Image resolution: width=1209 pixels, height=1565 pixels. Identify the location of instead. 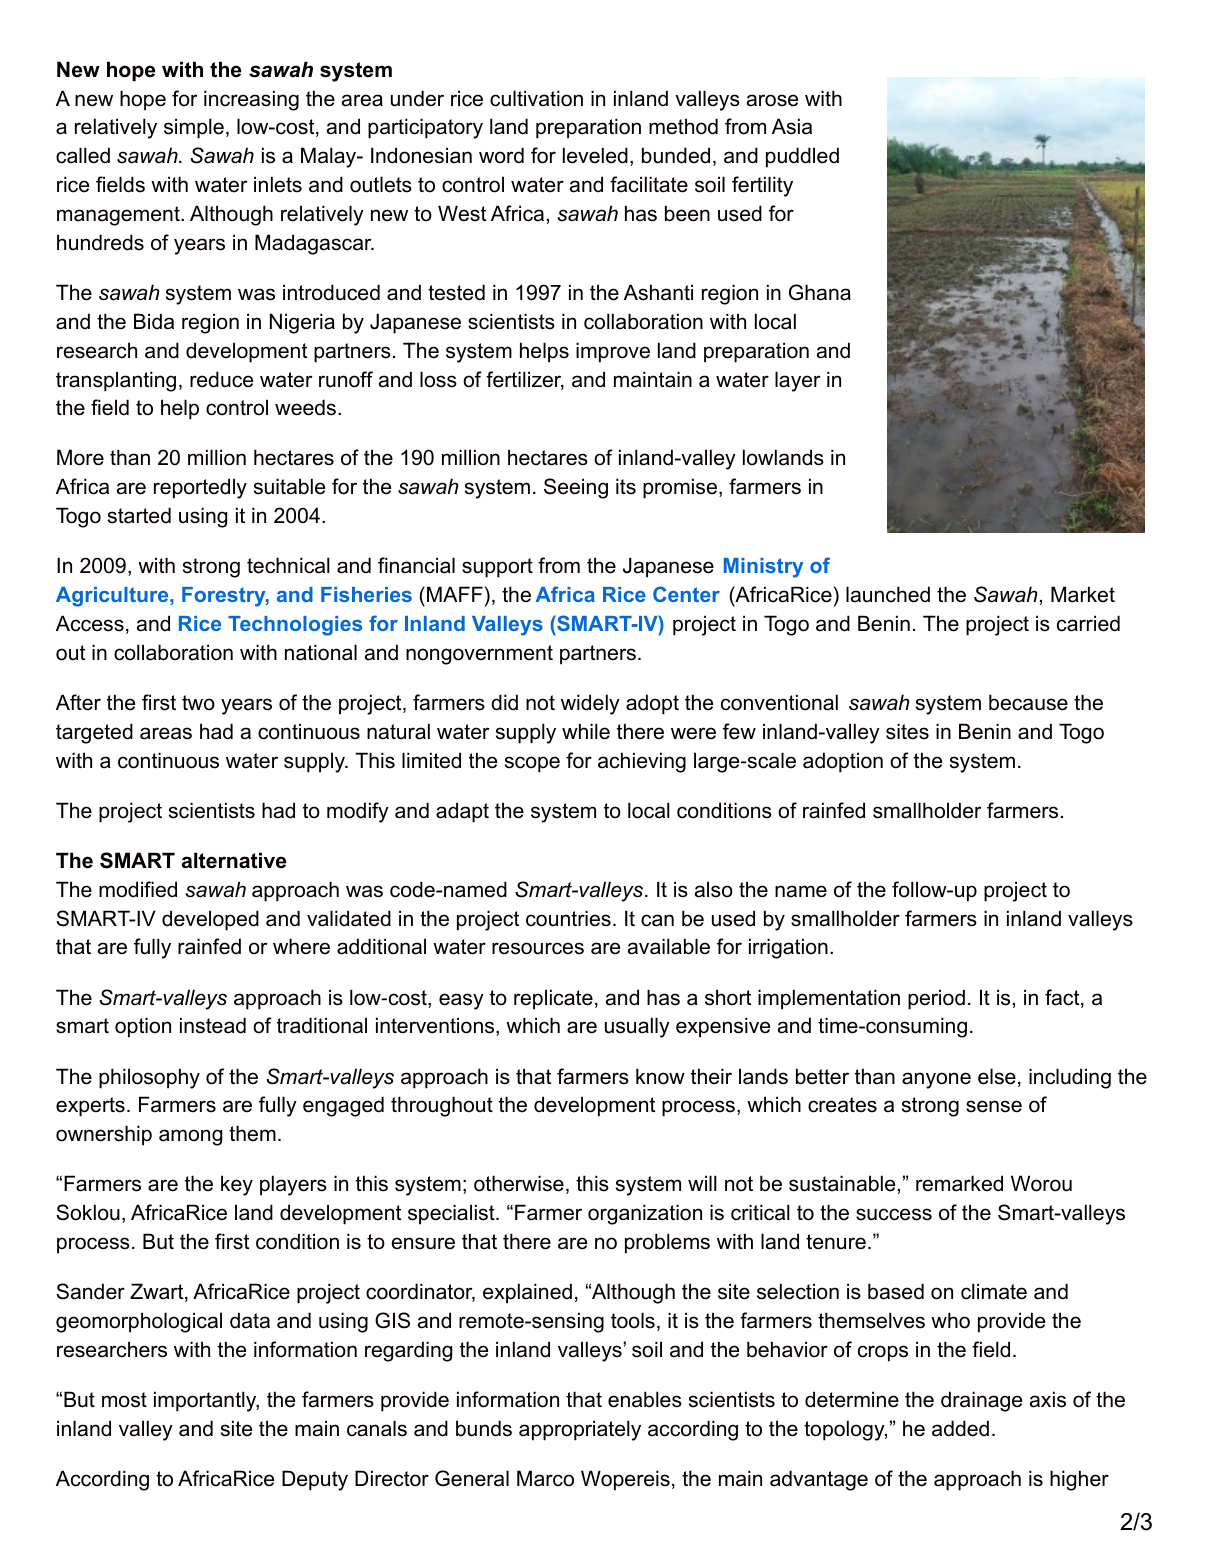
(213, 1025).
